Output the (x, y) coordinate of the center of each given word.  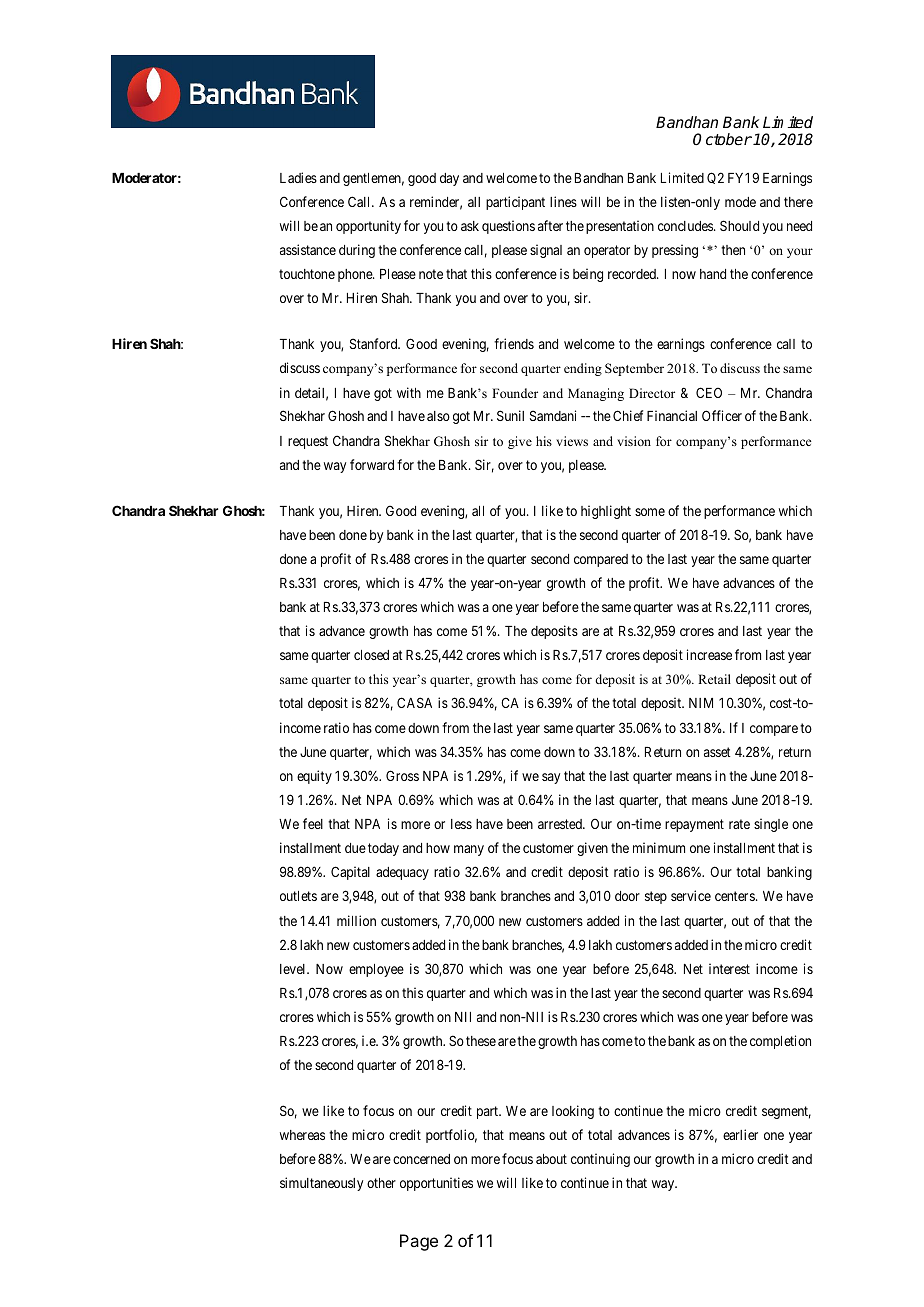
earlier (740, 1134)
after (550, 225)
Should (739, 225)
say (551, 778)
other (381, 1183)
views (572, 441)
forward (372, 464)
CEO (709, 392)
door (627, 896)
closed (371, 655)
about (551, 1159)
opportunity (368, 227)
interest (729, 968)
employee (376, 970)
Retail (714, 679)
